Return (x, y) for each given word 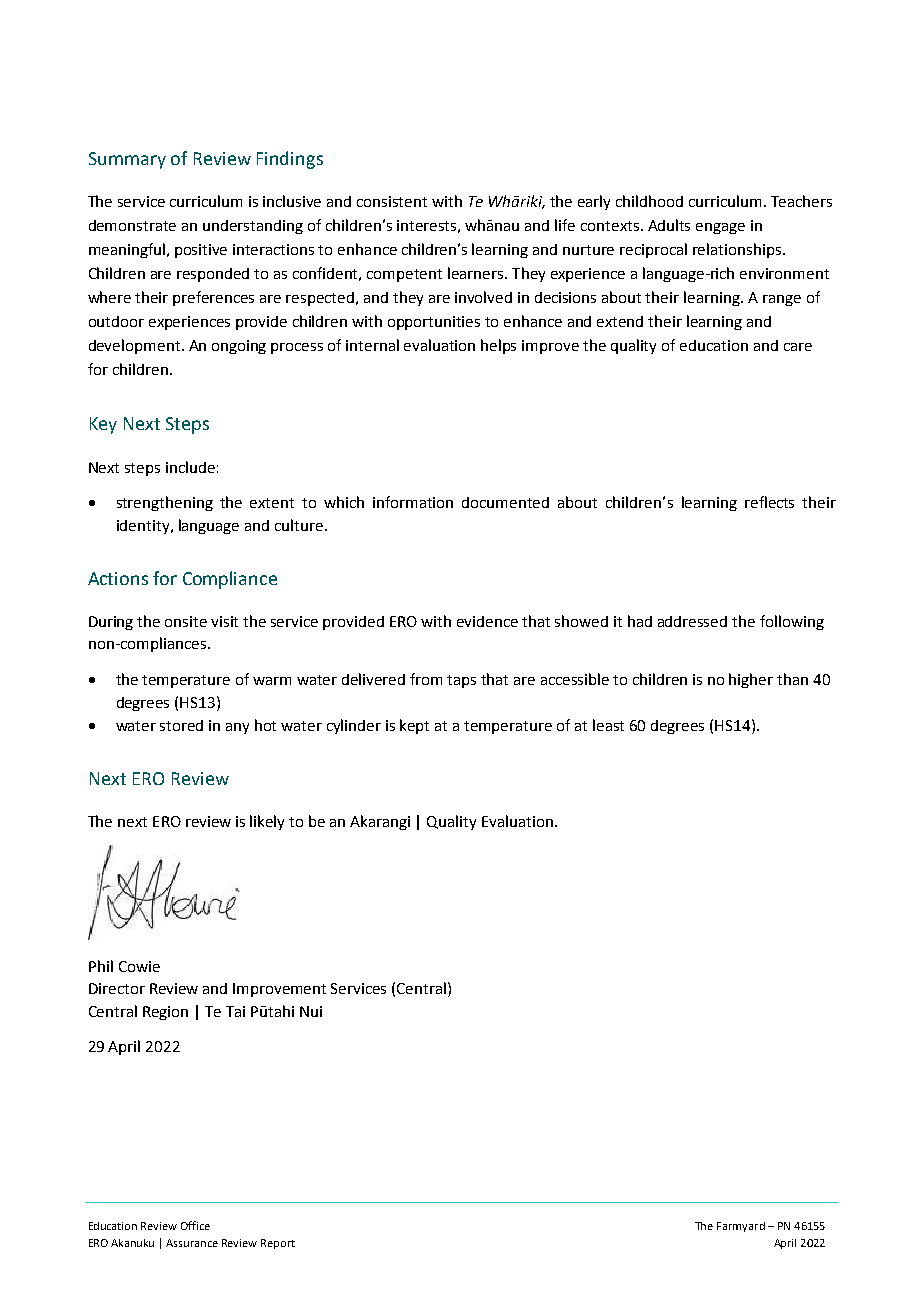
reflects (769, 502)
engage (720, 228)
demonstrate (132, 225)
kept (414, 726)
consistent (392, 201)
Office (195, 1225)
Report (278, 1244)
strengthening (165, 503)
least (608, 725)
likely (267, 822)
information (413, 502)
